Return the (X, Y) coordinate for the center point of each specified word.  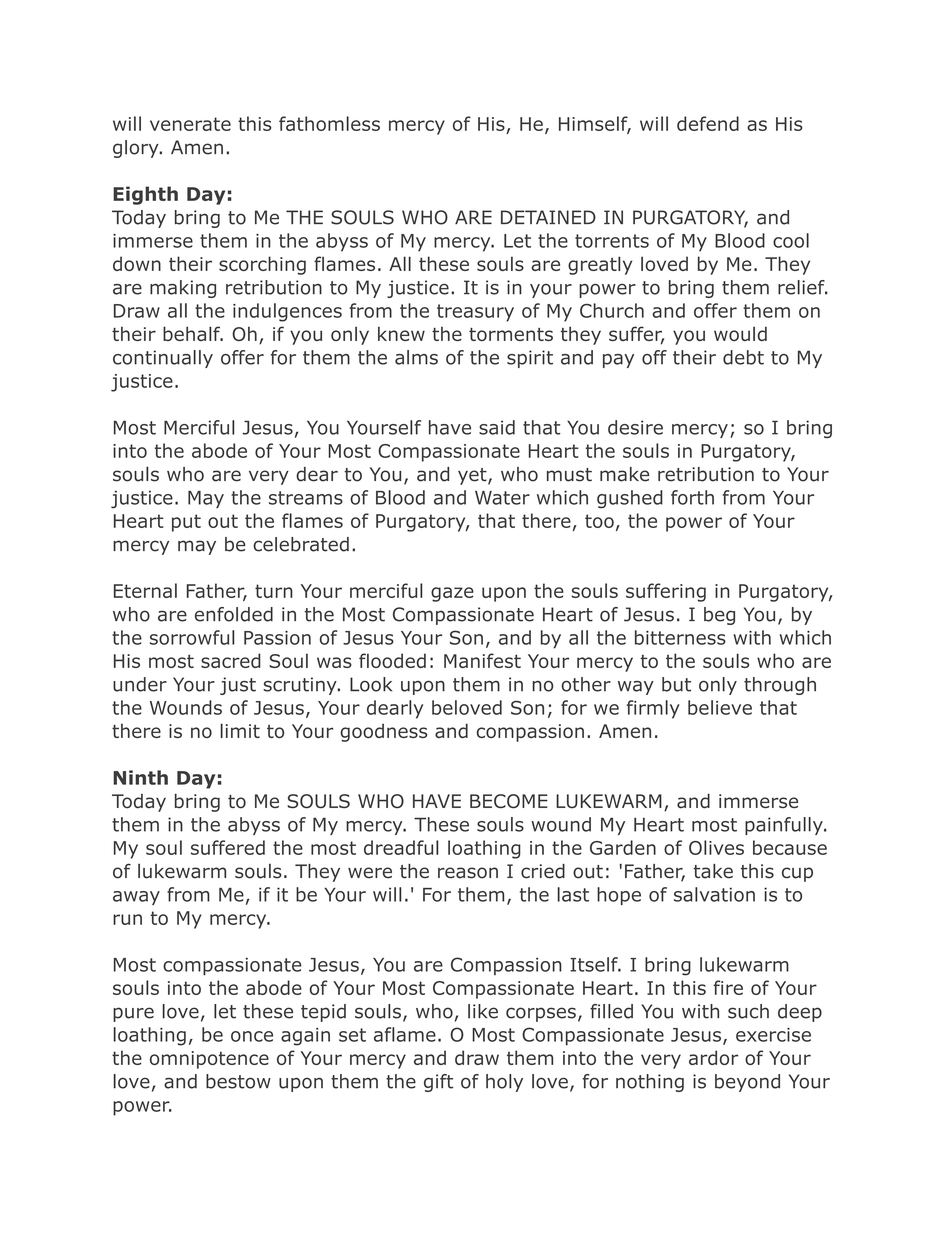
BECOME (509, 801)
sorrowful (192, 637)
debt (743, 357)
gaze (452, 594)
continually (163, 359)
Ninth (140, 777)
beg (719, 616)
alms (416, 357)
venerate (190, 124)
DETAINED (548, 217)
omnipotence (209, 1060)
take (713, 871)
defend (708, 123)
